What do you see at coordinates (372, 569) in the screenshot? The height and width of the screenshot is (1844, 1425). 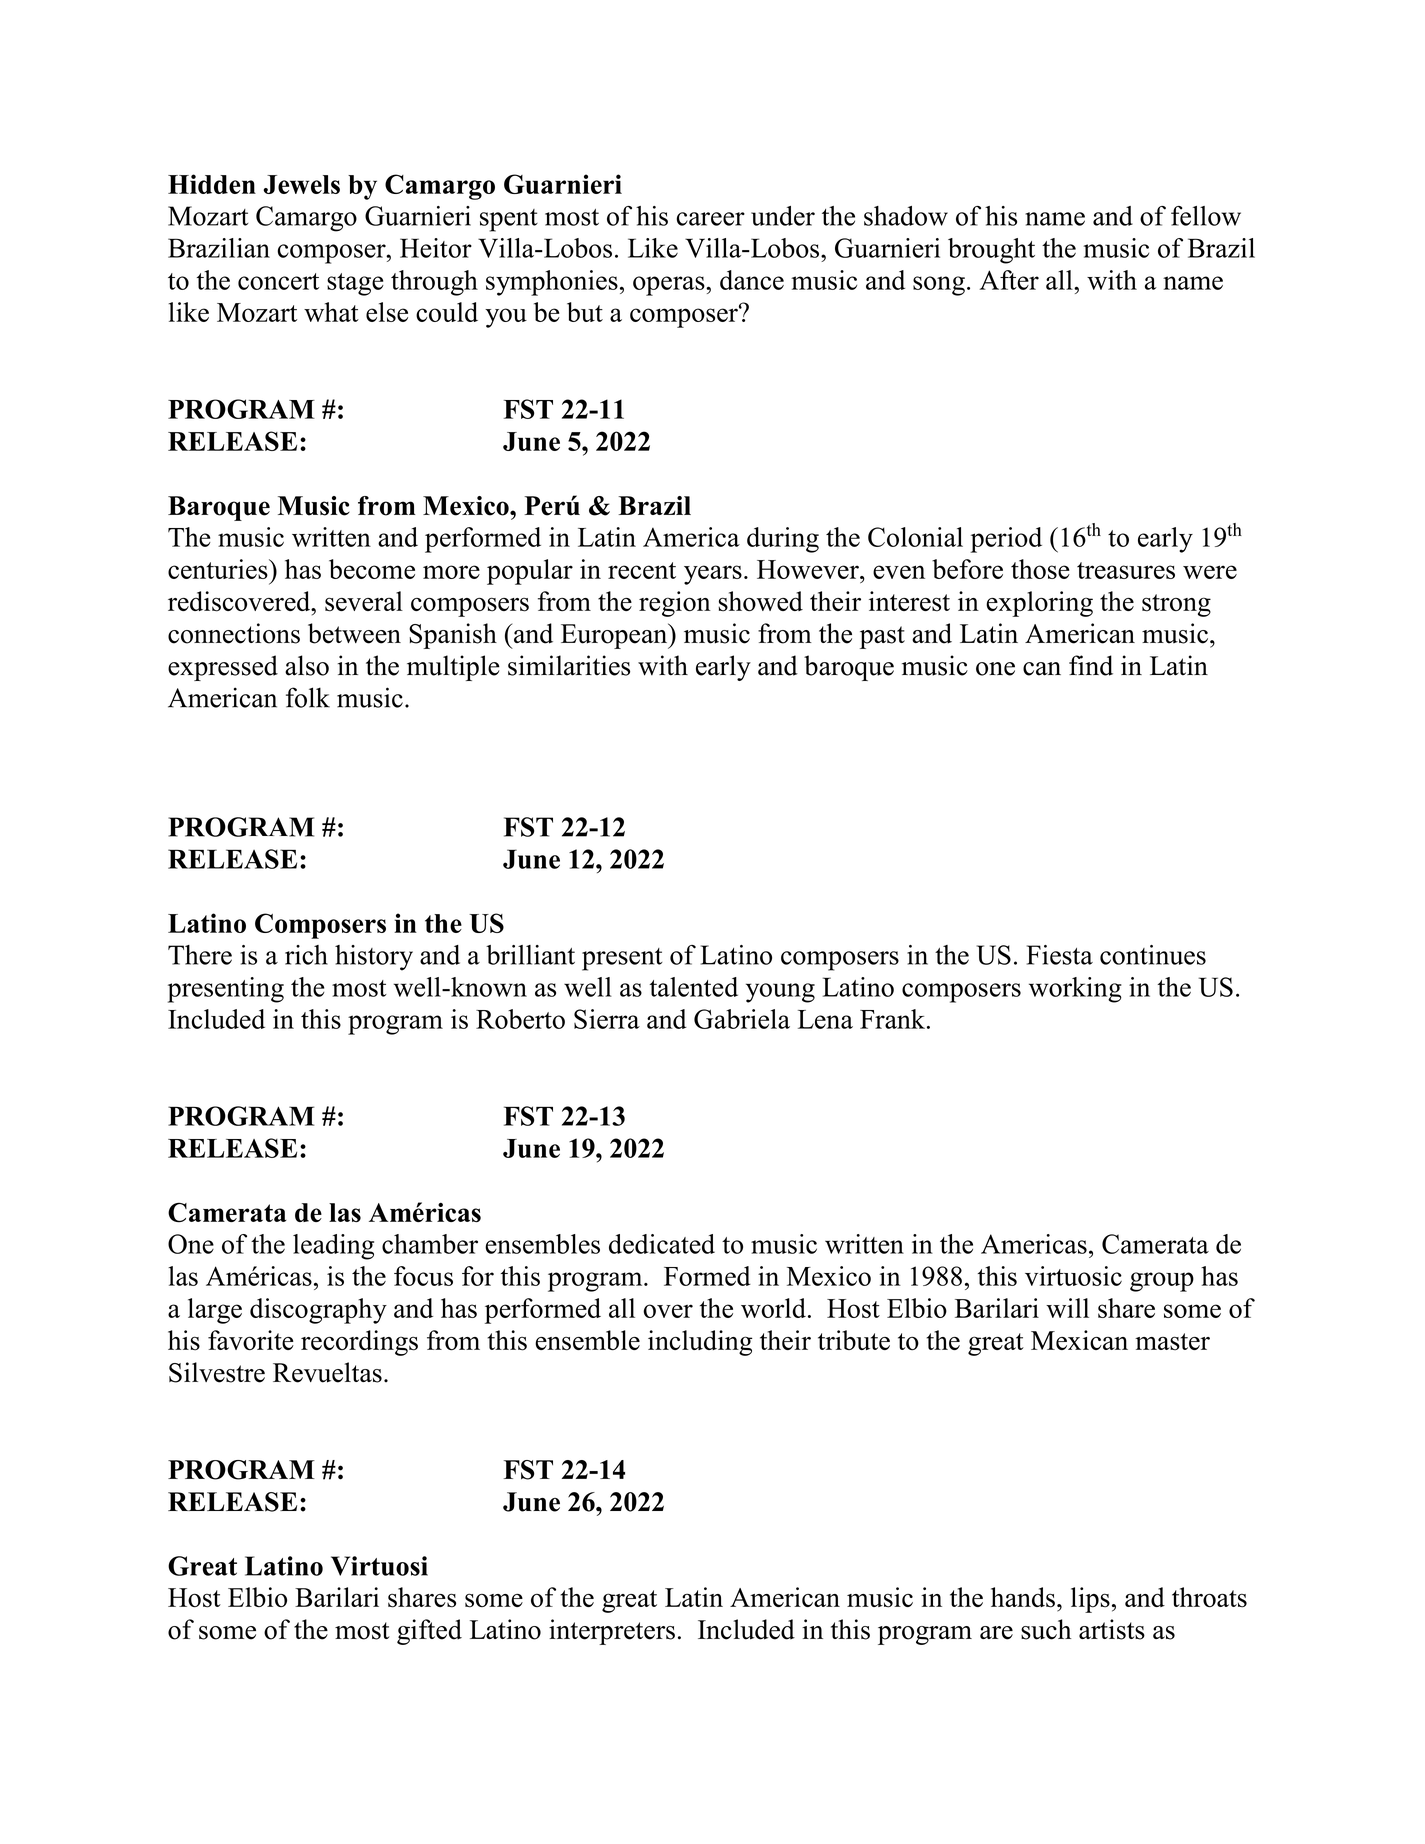 I see `become` at bounding box center [372, 569].
